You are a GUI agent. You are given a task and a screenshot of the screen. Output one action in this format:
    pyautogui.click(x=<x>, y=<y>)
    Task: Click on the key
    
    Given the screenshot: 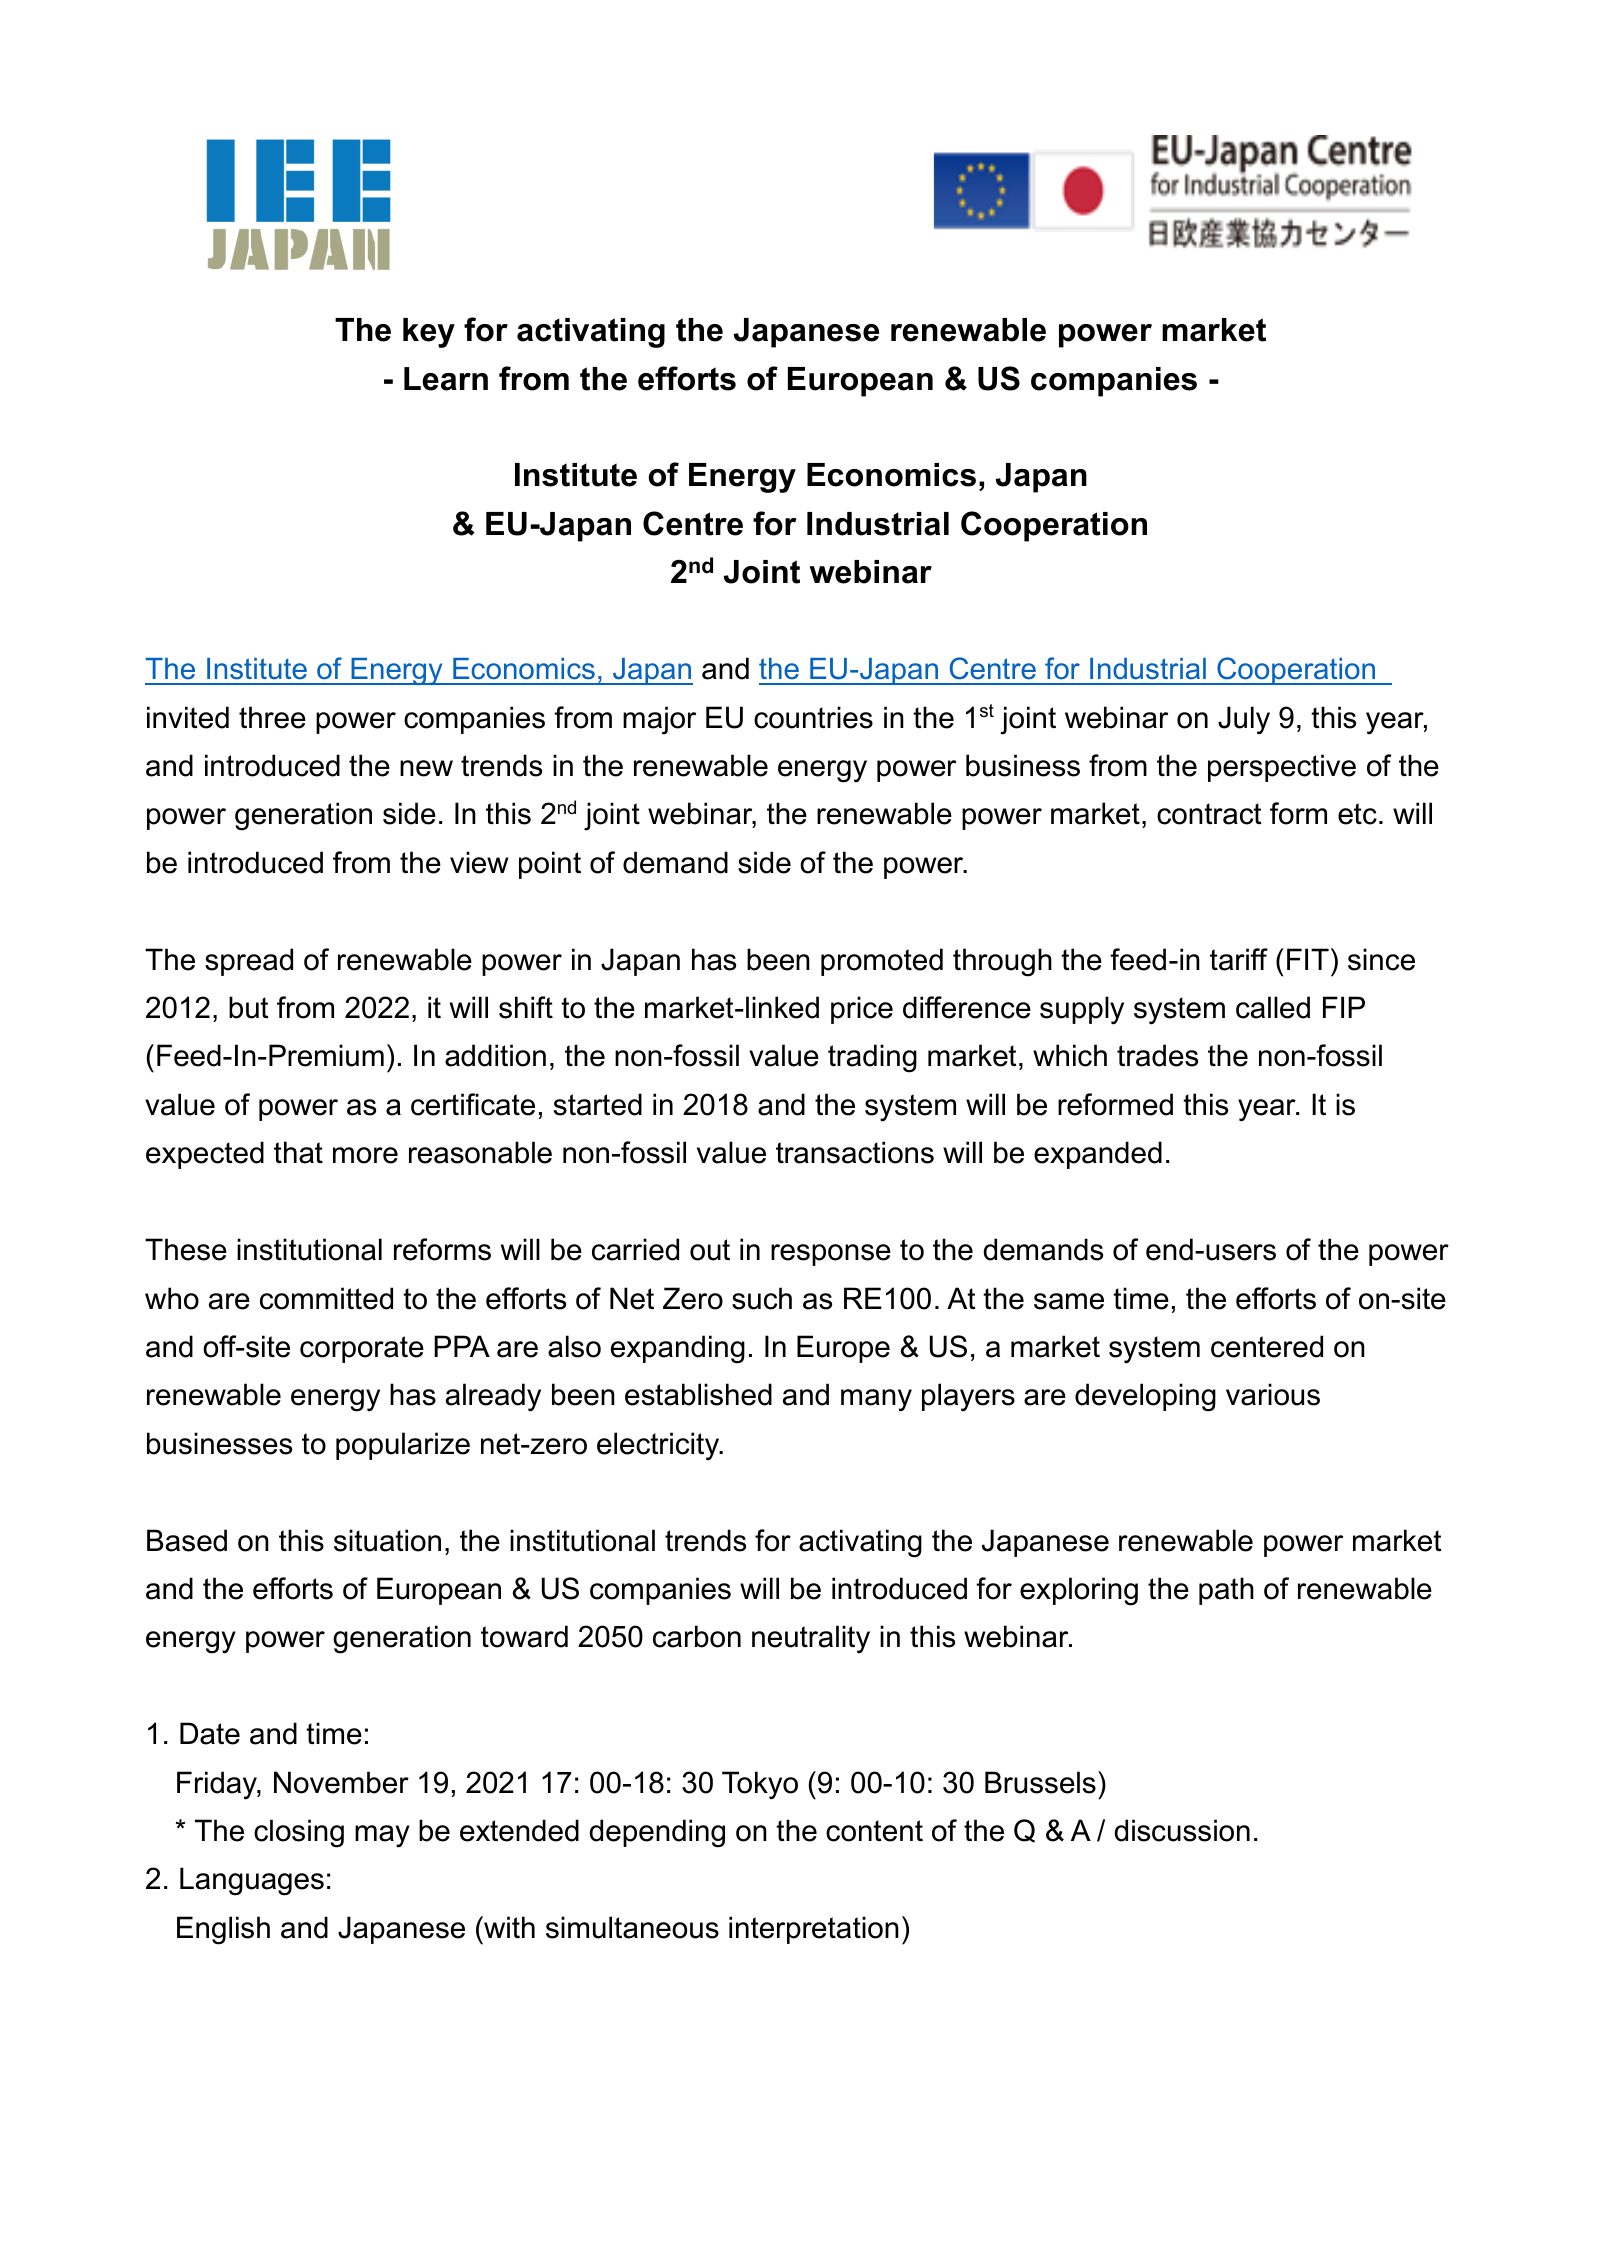 What is the action you would take?
    pyautogui.click(x=429, y=333)
